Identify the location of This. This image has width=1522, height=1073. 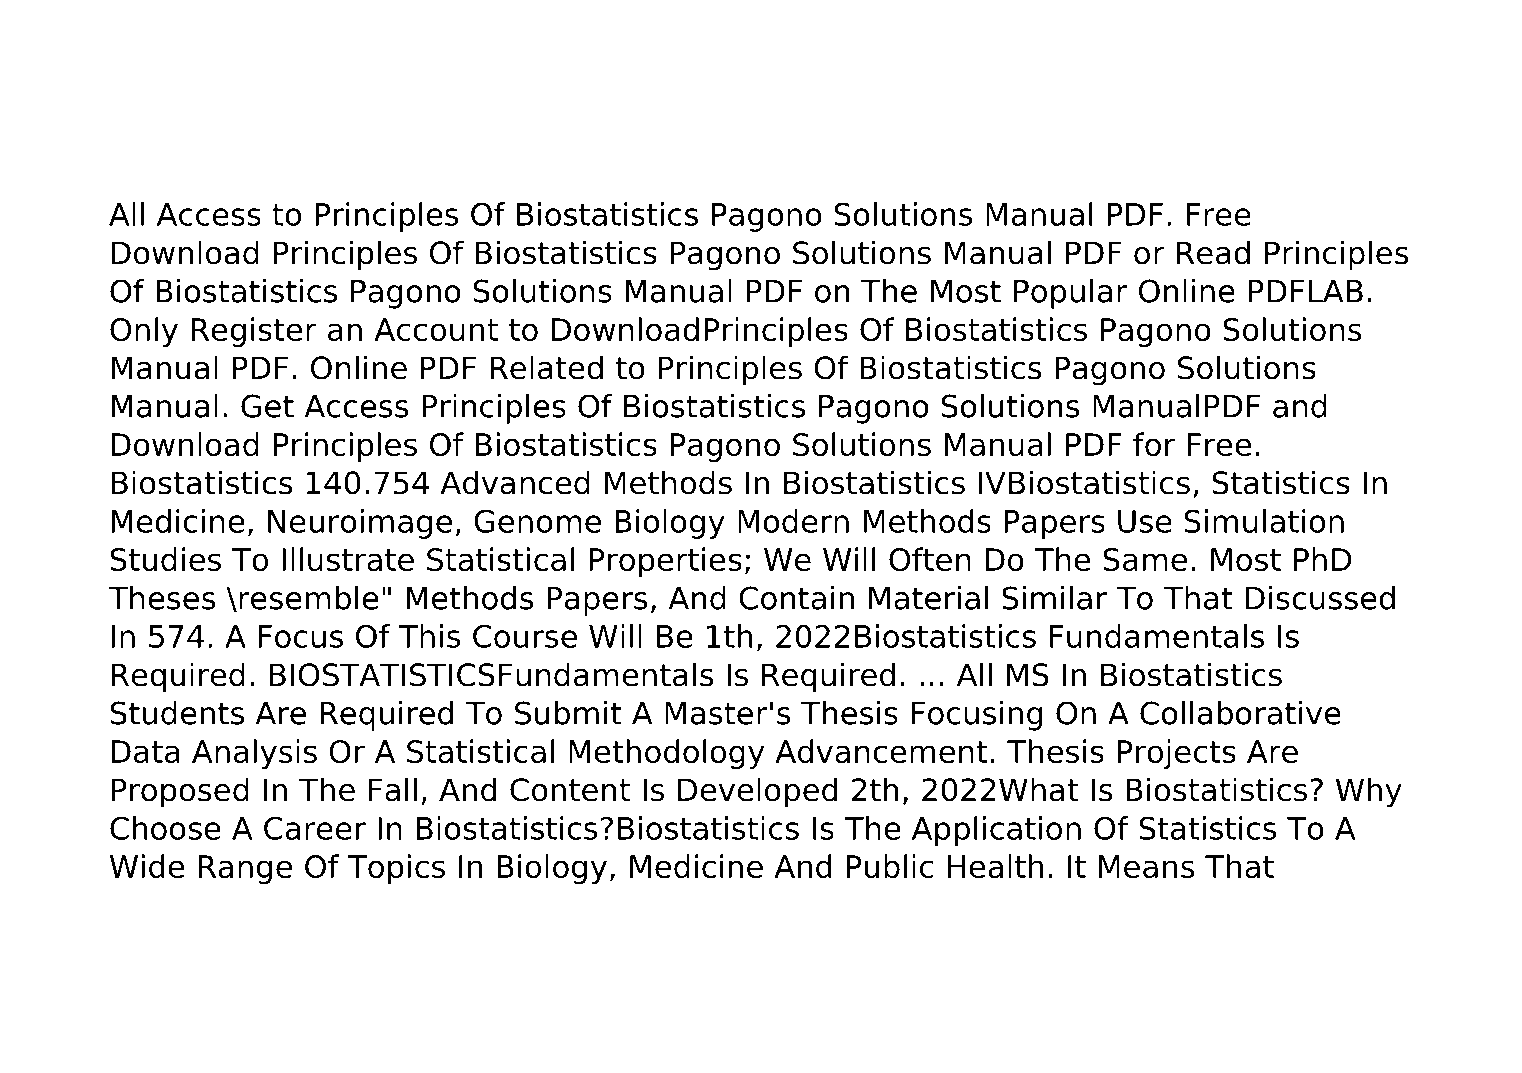
(430, 636).
